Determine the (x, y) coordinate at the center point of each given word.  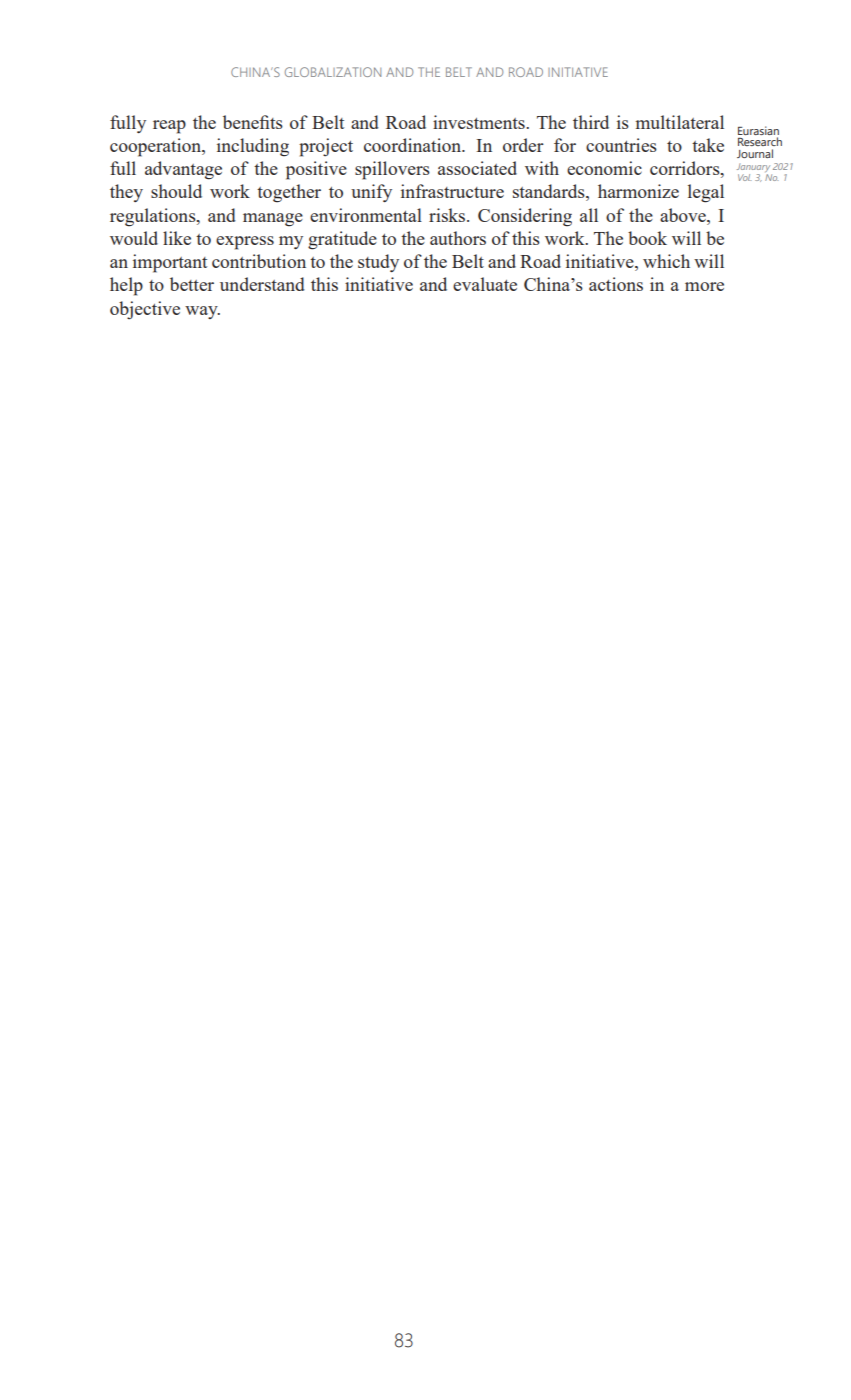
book (647, 238)
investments (480, 122)
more (704, 286)
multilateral (680, 122)
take (708, 145)
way (202, 312)
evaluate (485, 284)
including (253, 147)
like (177, 238)
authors (458, 238)
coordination (414, 145)
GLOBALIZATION (333, 72)
